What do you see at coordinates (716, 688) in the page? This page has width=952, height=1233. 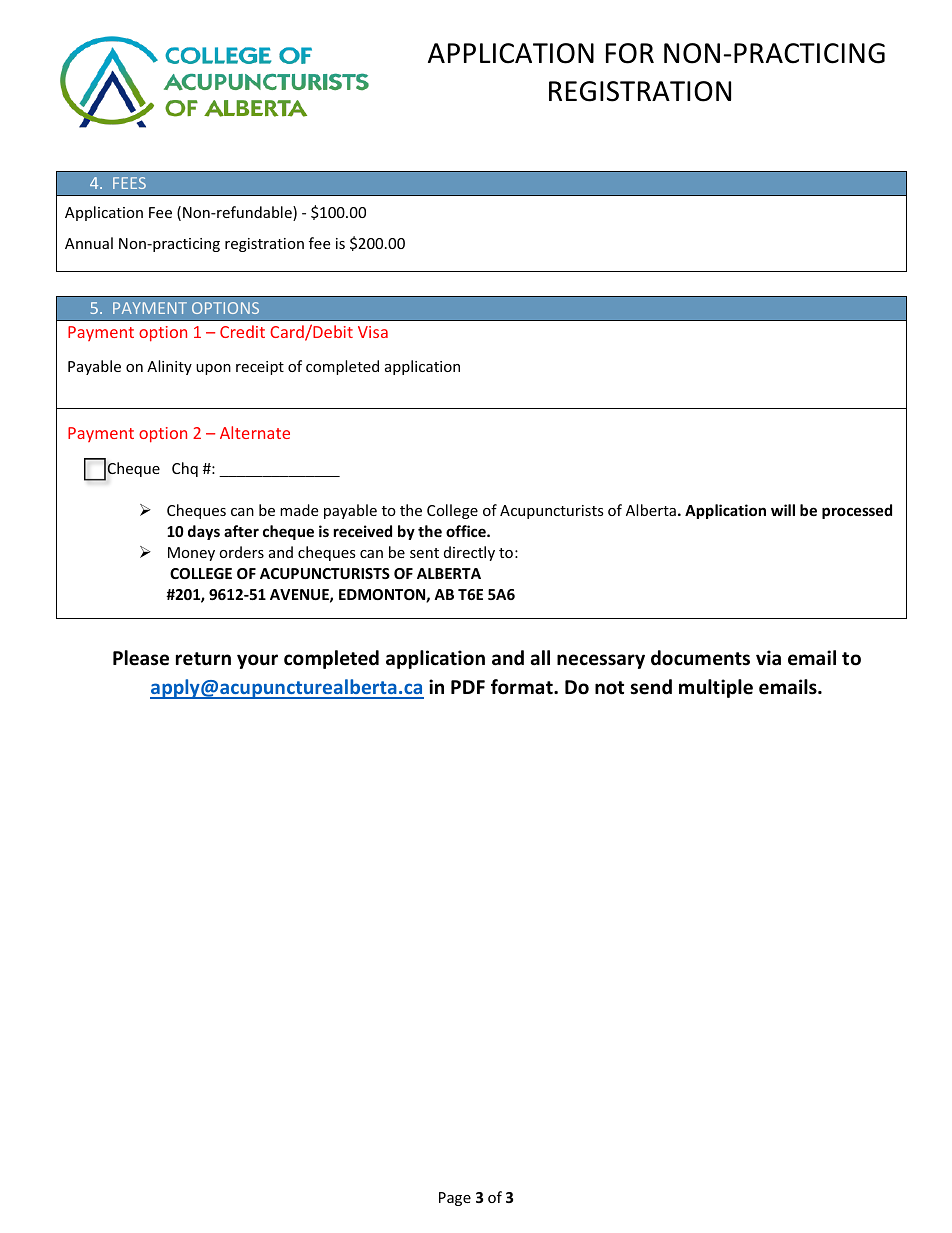 I see `multiple` at bounding box center [716, 688].
